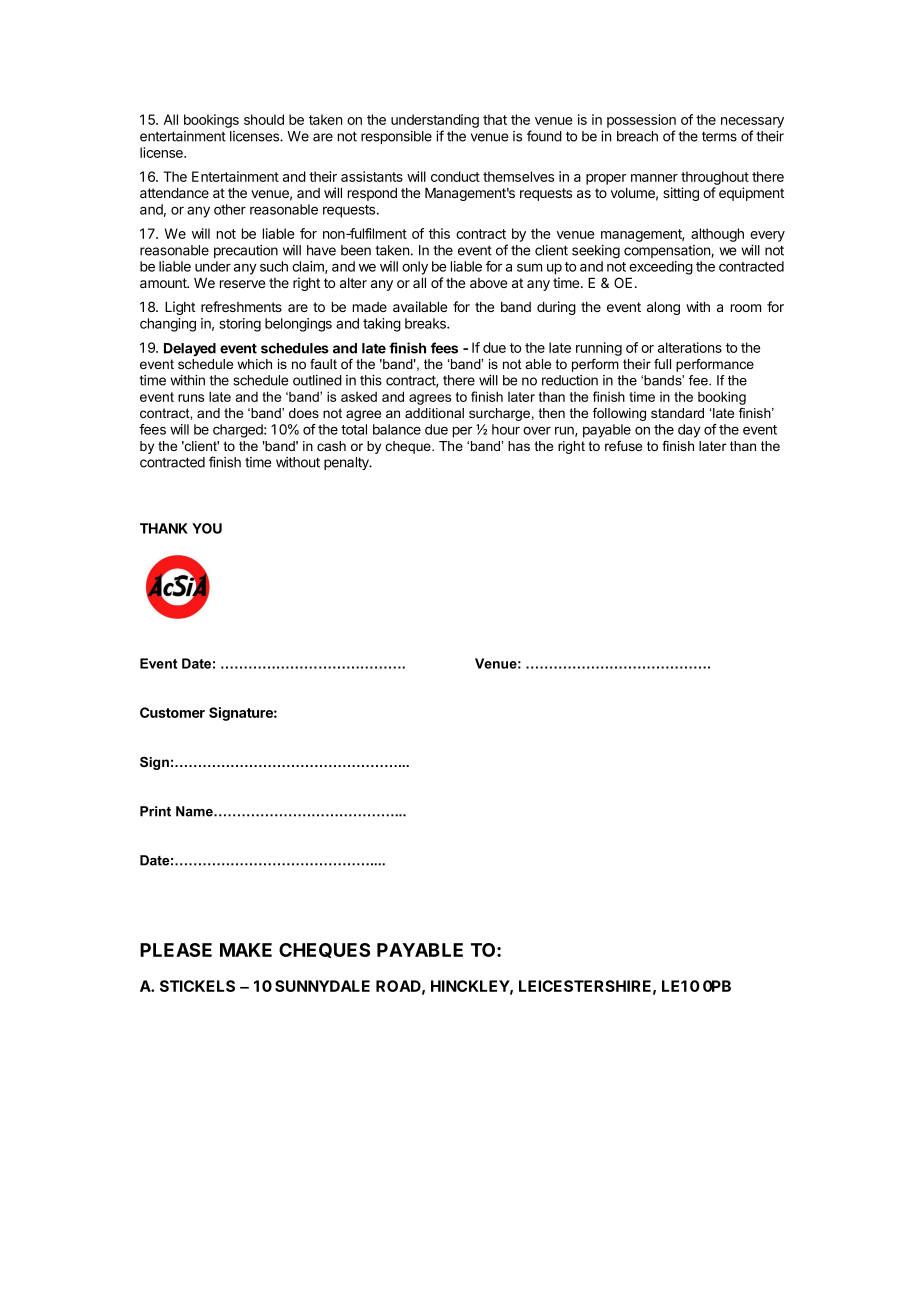 The image size is (924, 1308). What do you see at coordinates (434, 413) in the screenshot?
I see `additional` at bounding box center [434, 413].
